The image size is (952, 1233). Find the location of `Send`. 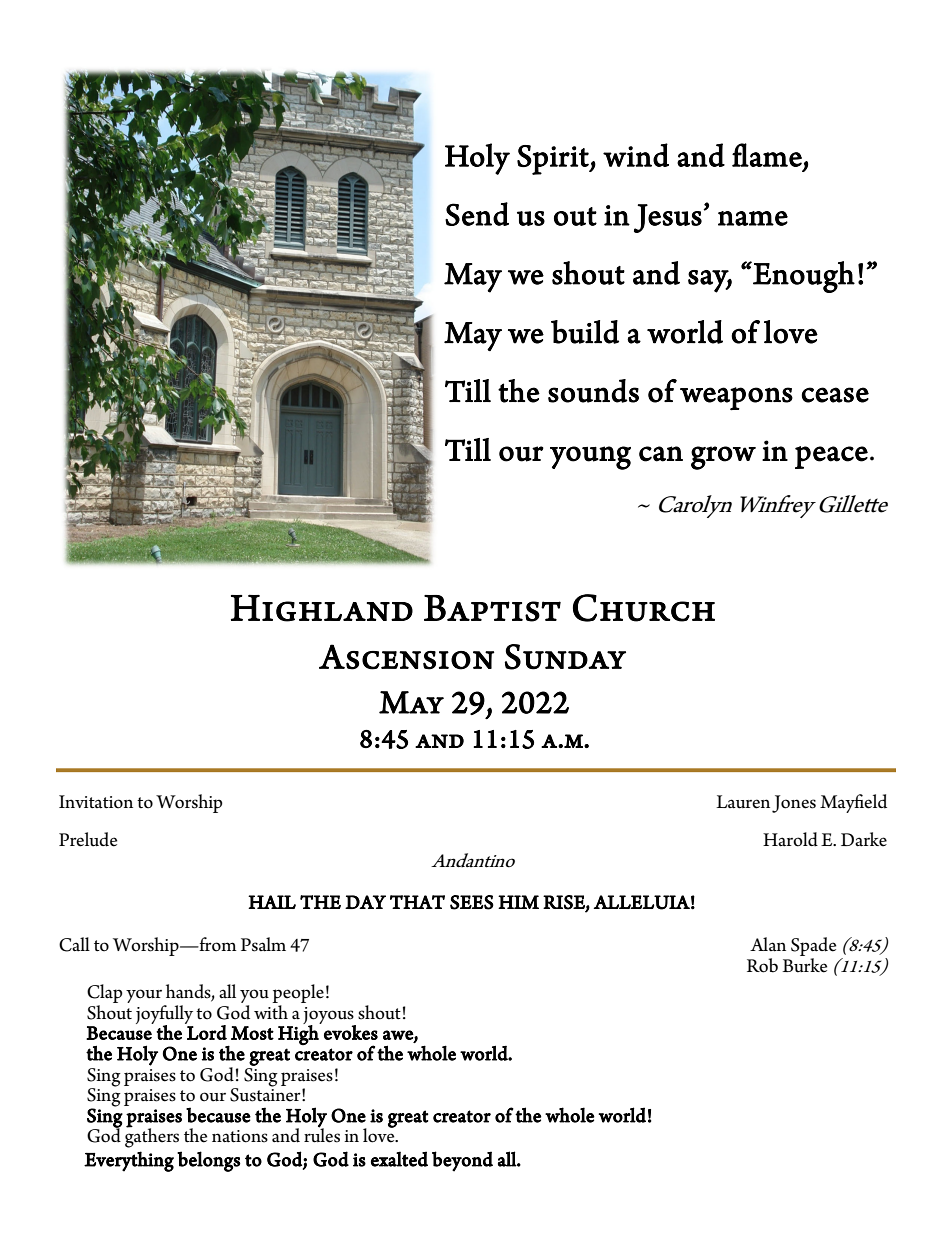

Send is located at coordinates (477, 214).
